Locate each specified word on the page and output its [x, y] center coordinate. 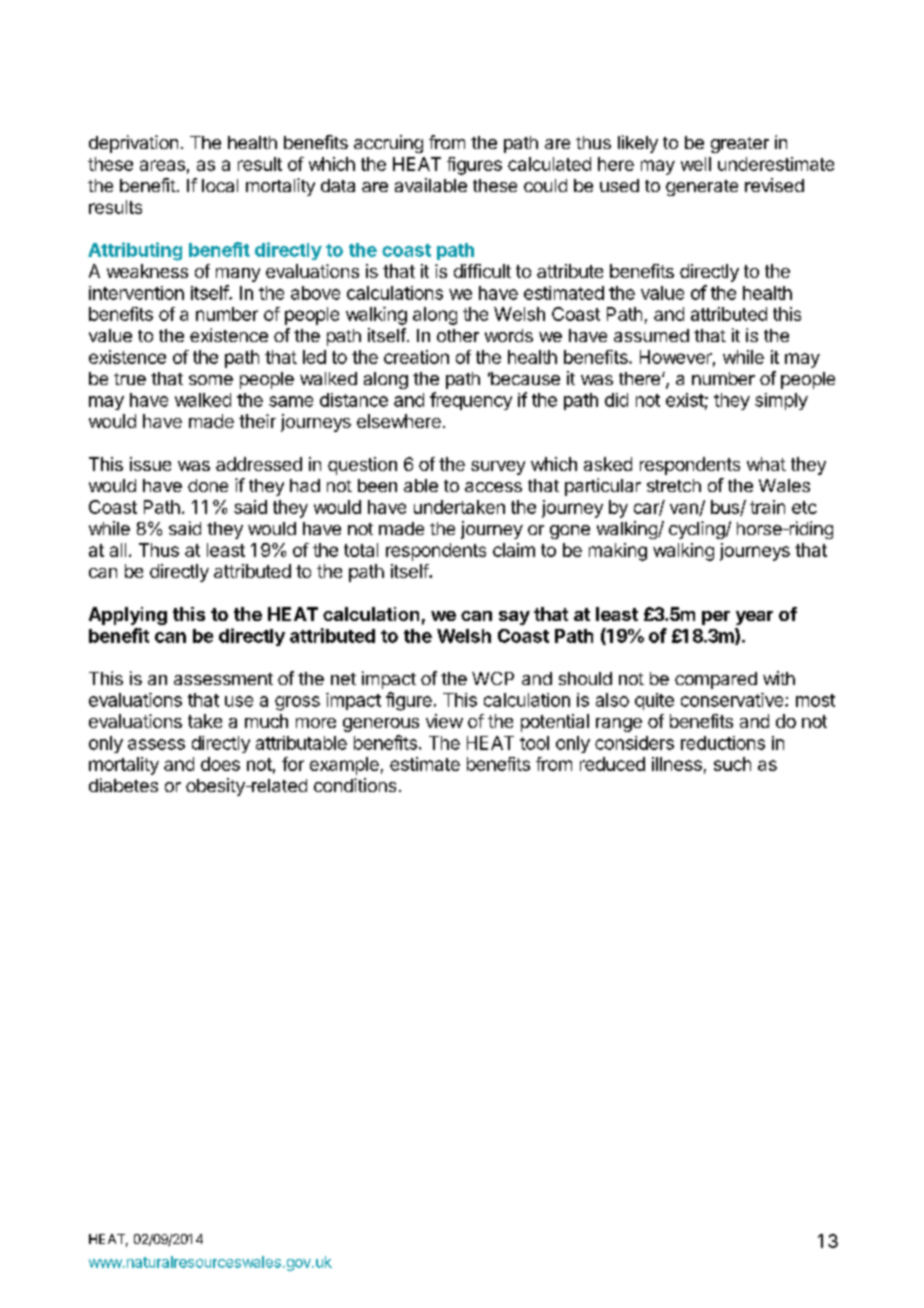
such [732, 764]
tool [534, 743]
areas [162, 165]
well [696, 164]
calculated [549, 164]
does [220, 764]
